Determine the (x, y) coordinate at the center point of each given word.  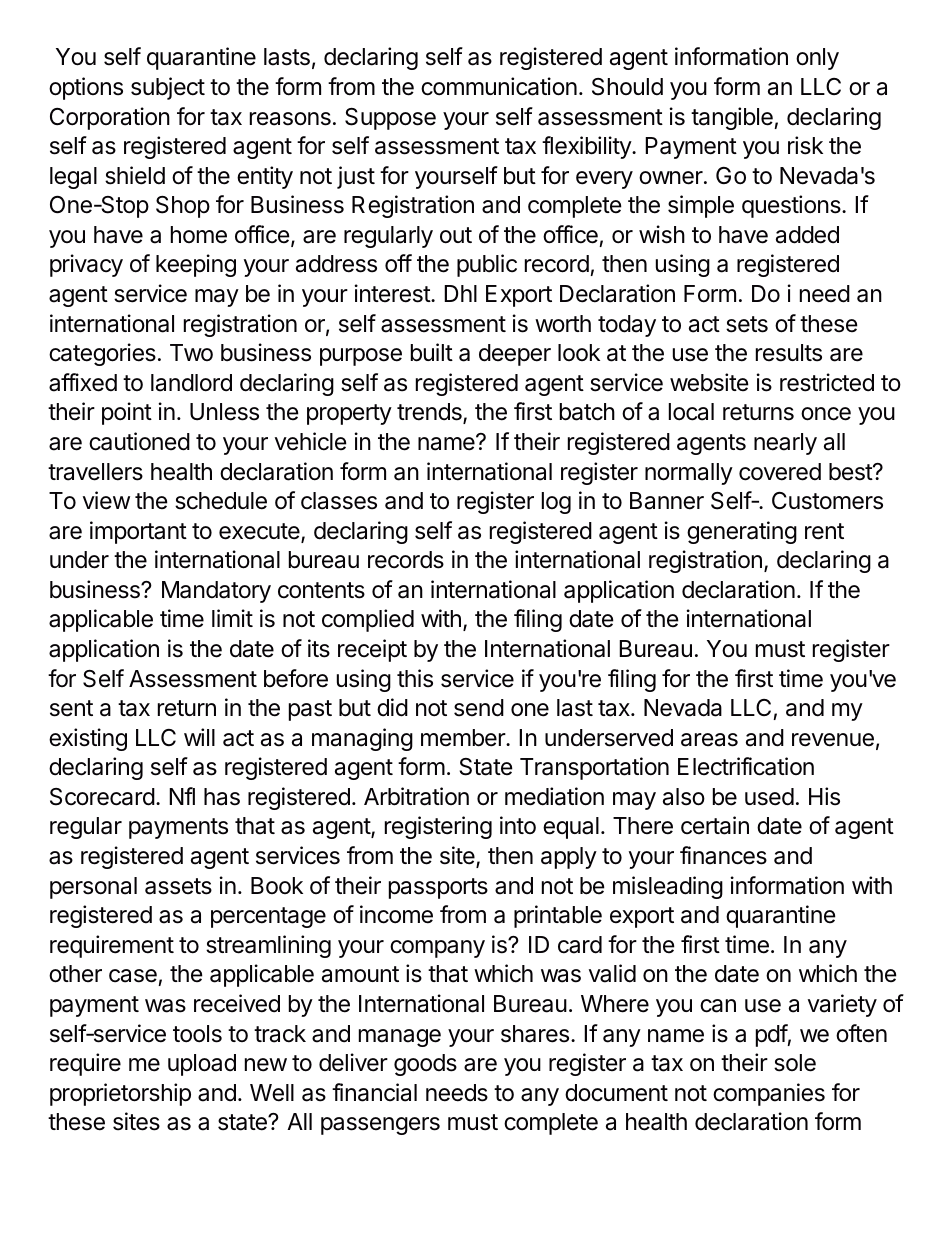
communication (499, 86)
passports (438, 888)
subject (168, 88)
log (556, 503)
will (199, 737)
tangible (733, 118)
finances (723, 855)
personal (93, 888)
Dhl (460, 293)
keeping (196, 265)
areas (709, 740)
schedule (221, 501)
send (479, 708)
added (807, 235)
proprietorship (120, 1094)
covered (780, 472)
